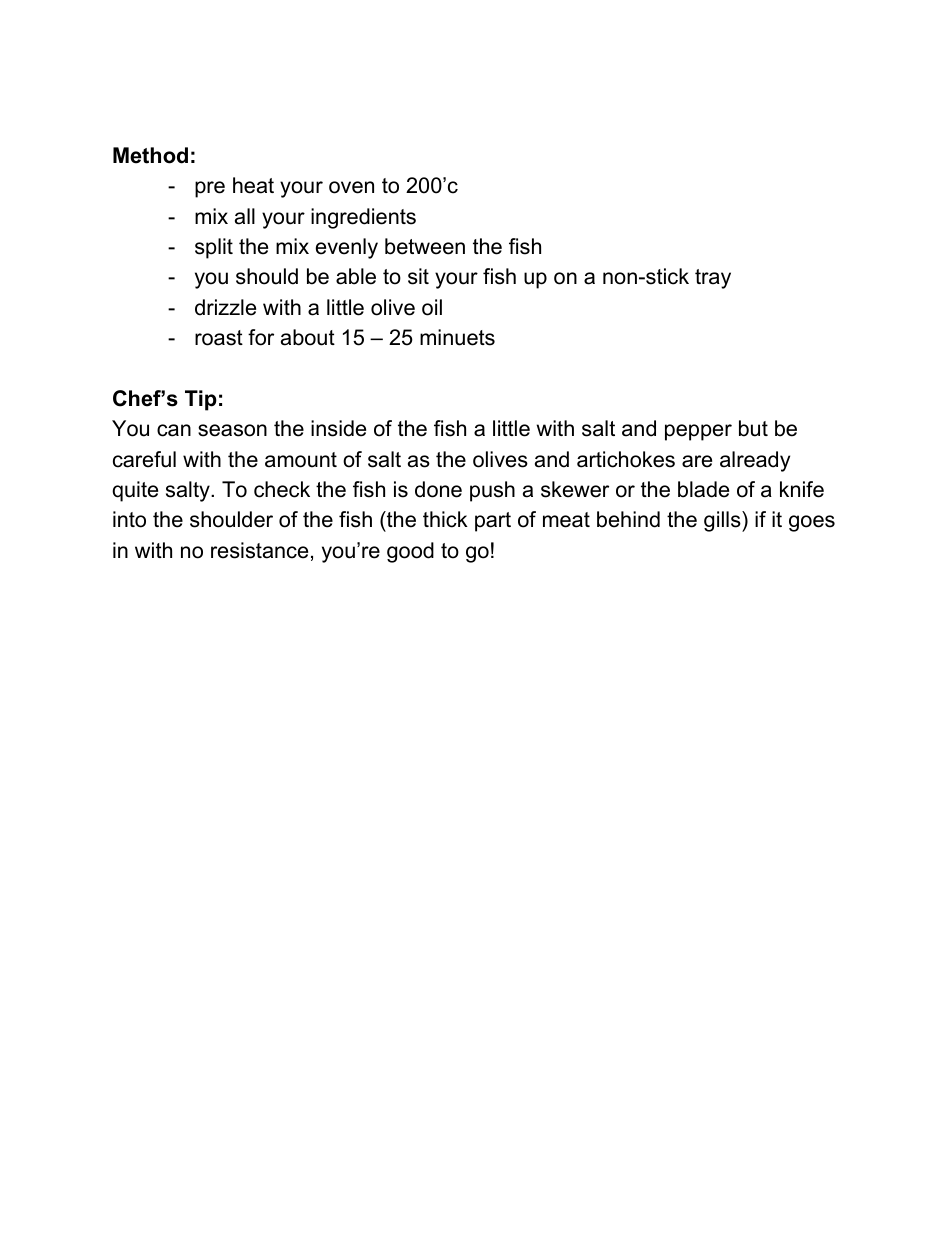 The height and width of the document is (1233, 952). What do you see at coordinates (425, 246) in the document?
I see `between` at bounding box center [425, 246].
